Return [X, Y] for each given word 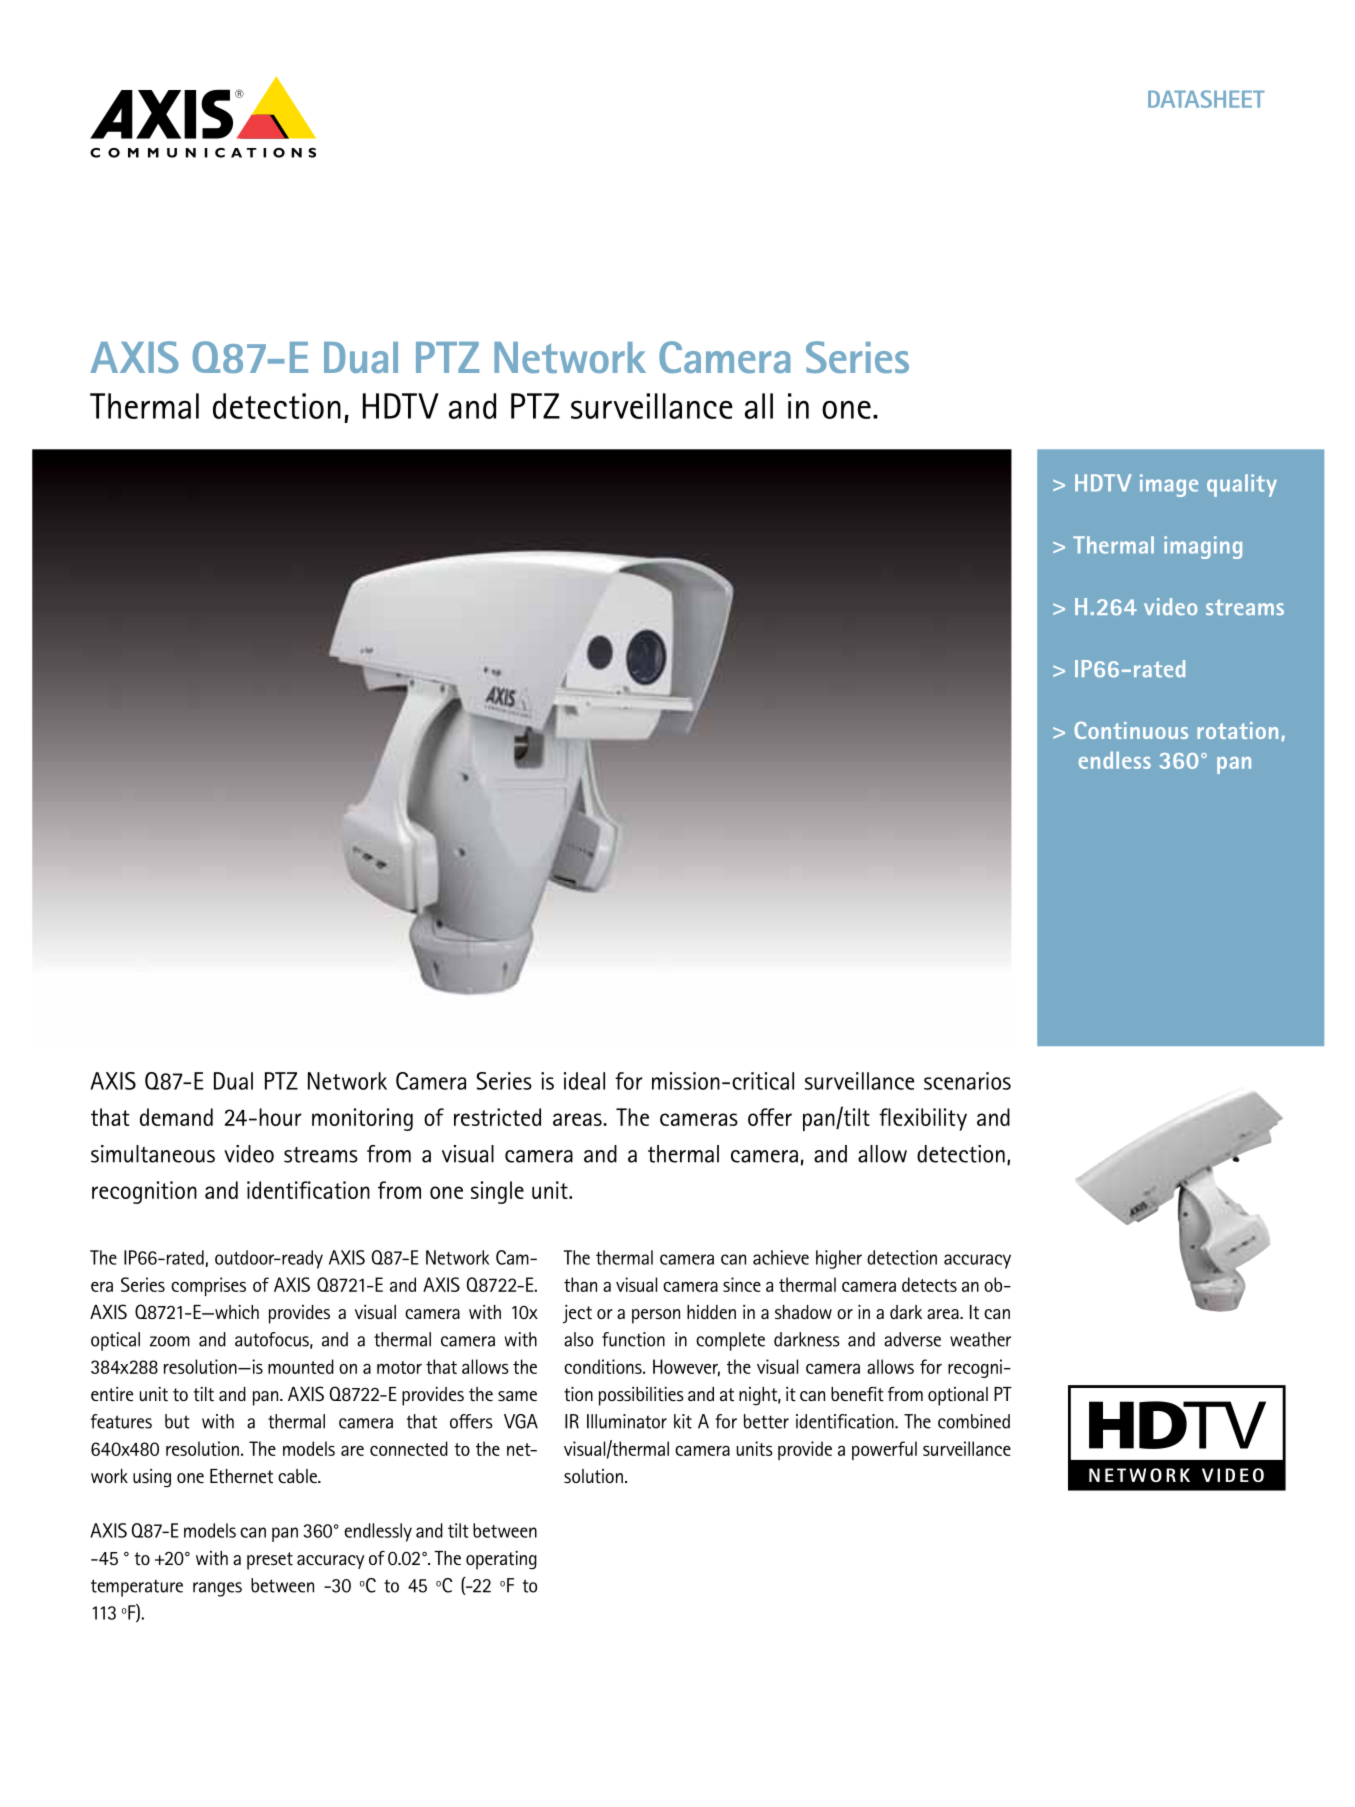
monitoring [362, 1119]
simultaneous [153, 1154]
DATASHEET [1206, 99]
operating [501, 1560]
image [1169, 485]
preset [270, 1561]
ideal [584, 1081]
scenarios [967, 1081]
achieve [781, 1257]
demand [176, 1117]
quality [1242, 485]
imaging [1203, 547]
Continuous [1131, 730]
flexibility [923, 1119]
